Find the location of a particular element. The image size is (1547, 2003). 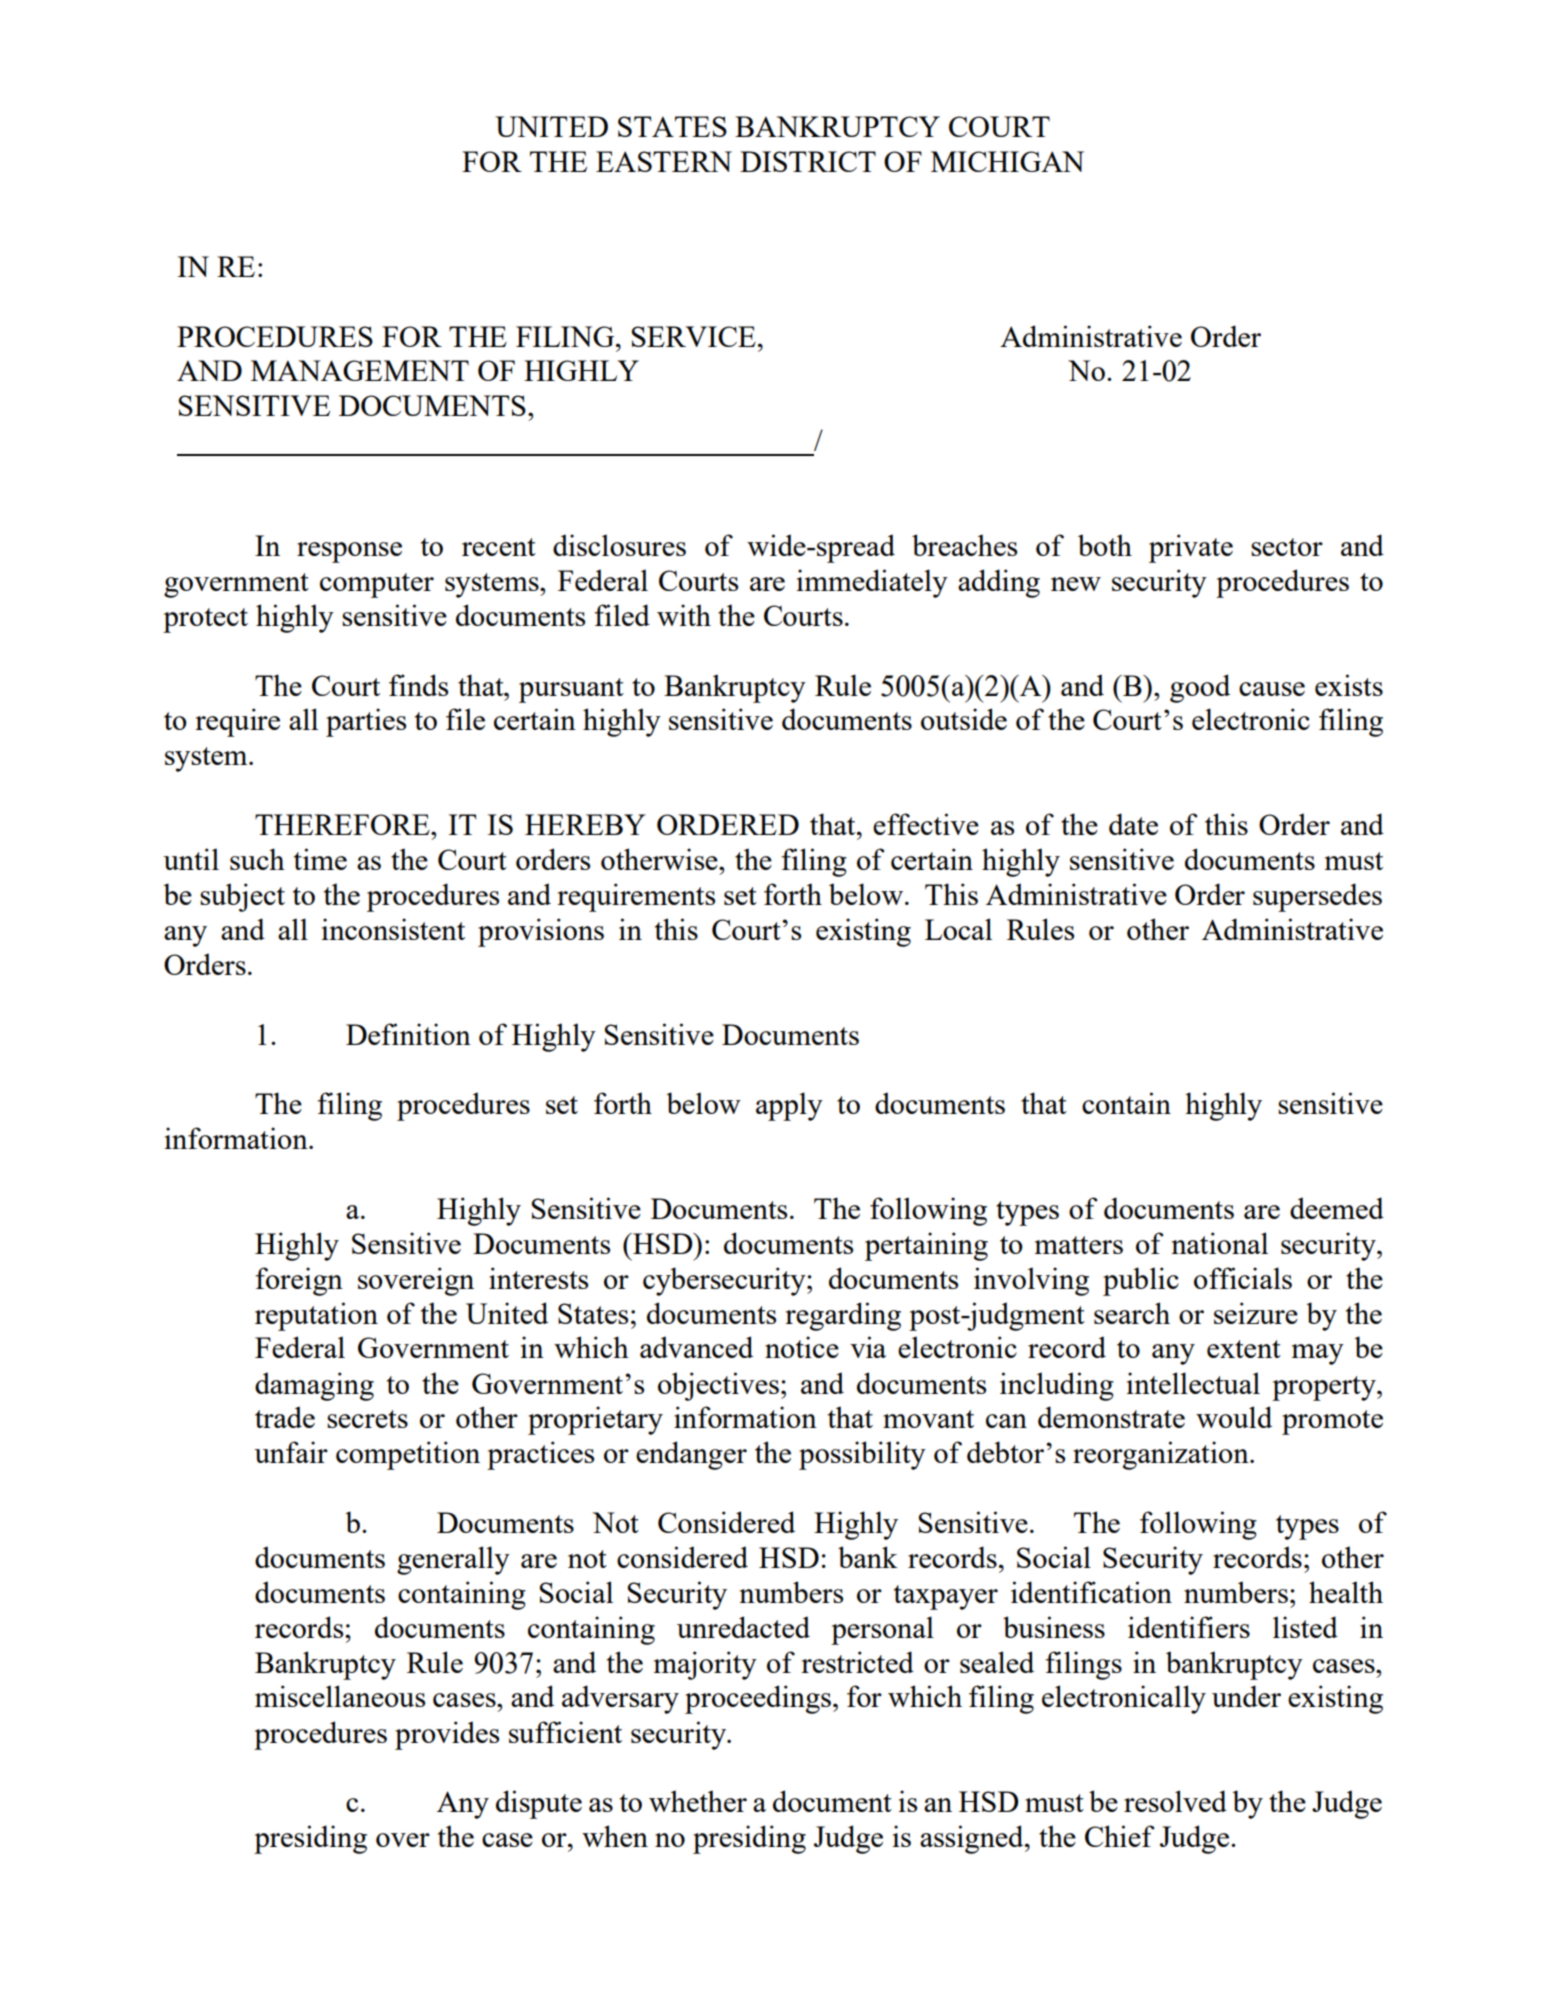

DISTRICT is located at coordinates (808, 161).
